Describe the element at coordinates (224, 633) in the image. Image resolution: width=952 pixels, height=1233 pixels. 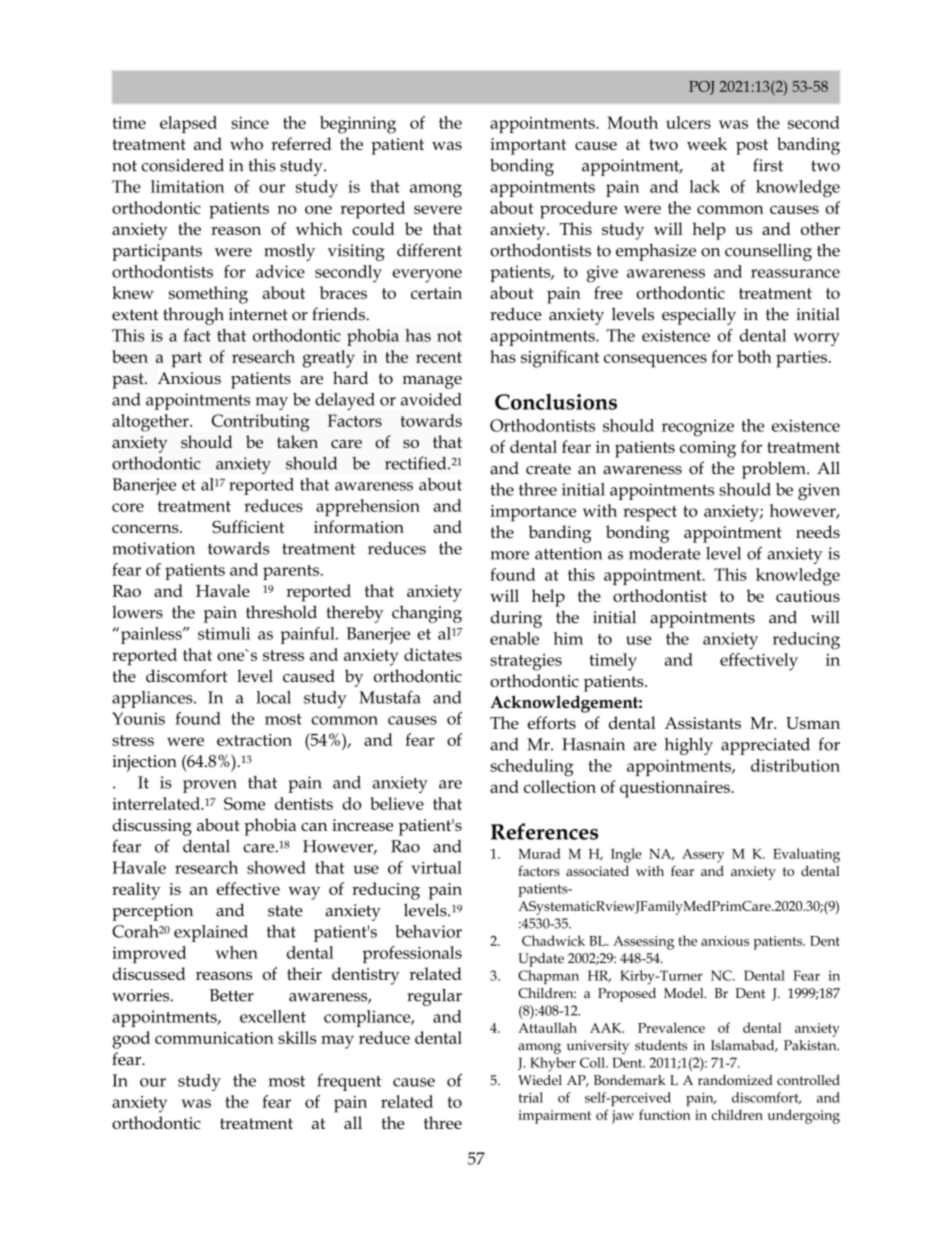
I see `stimuli` at that location.
